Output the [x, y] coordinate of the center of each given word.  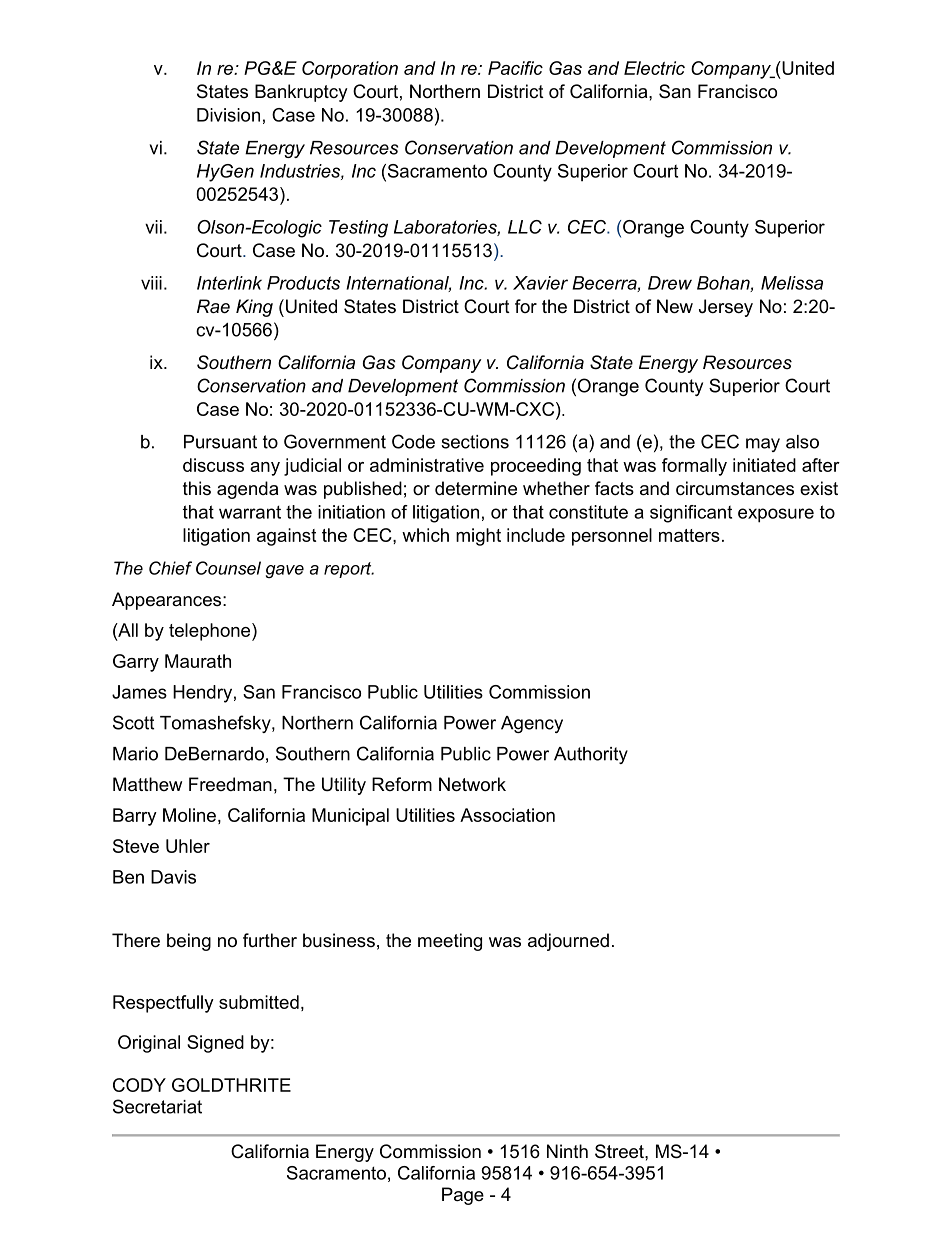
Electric [654, 68]
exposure [776, 515]
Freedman [230, 784]
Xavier [540, 283]
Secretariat [157, 1106]
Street [620, 1151]
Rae [213, 306]
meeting [450, 942]
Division [228, 115]
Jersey [726, 308]
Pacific [515, 68]
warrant [250, 512]
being [189, 942]
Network [472, 784]
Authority [591, 755]
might [478, 537]
